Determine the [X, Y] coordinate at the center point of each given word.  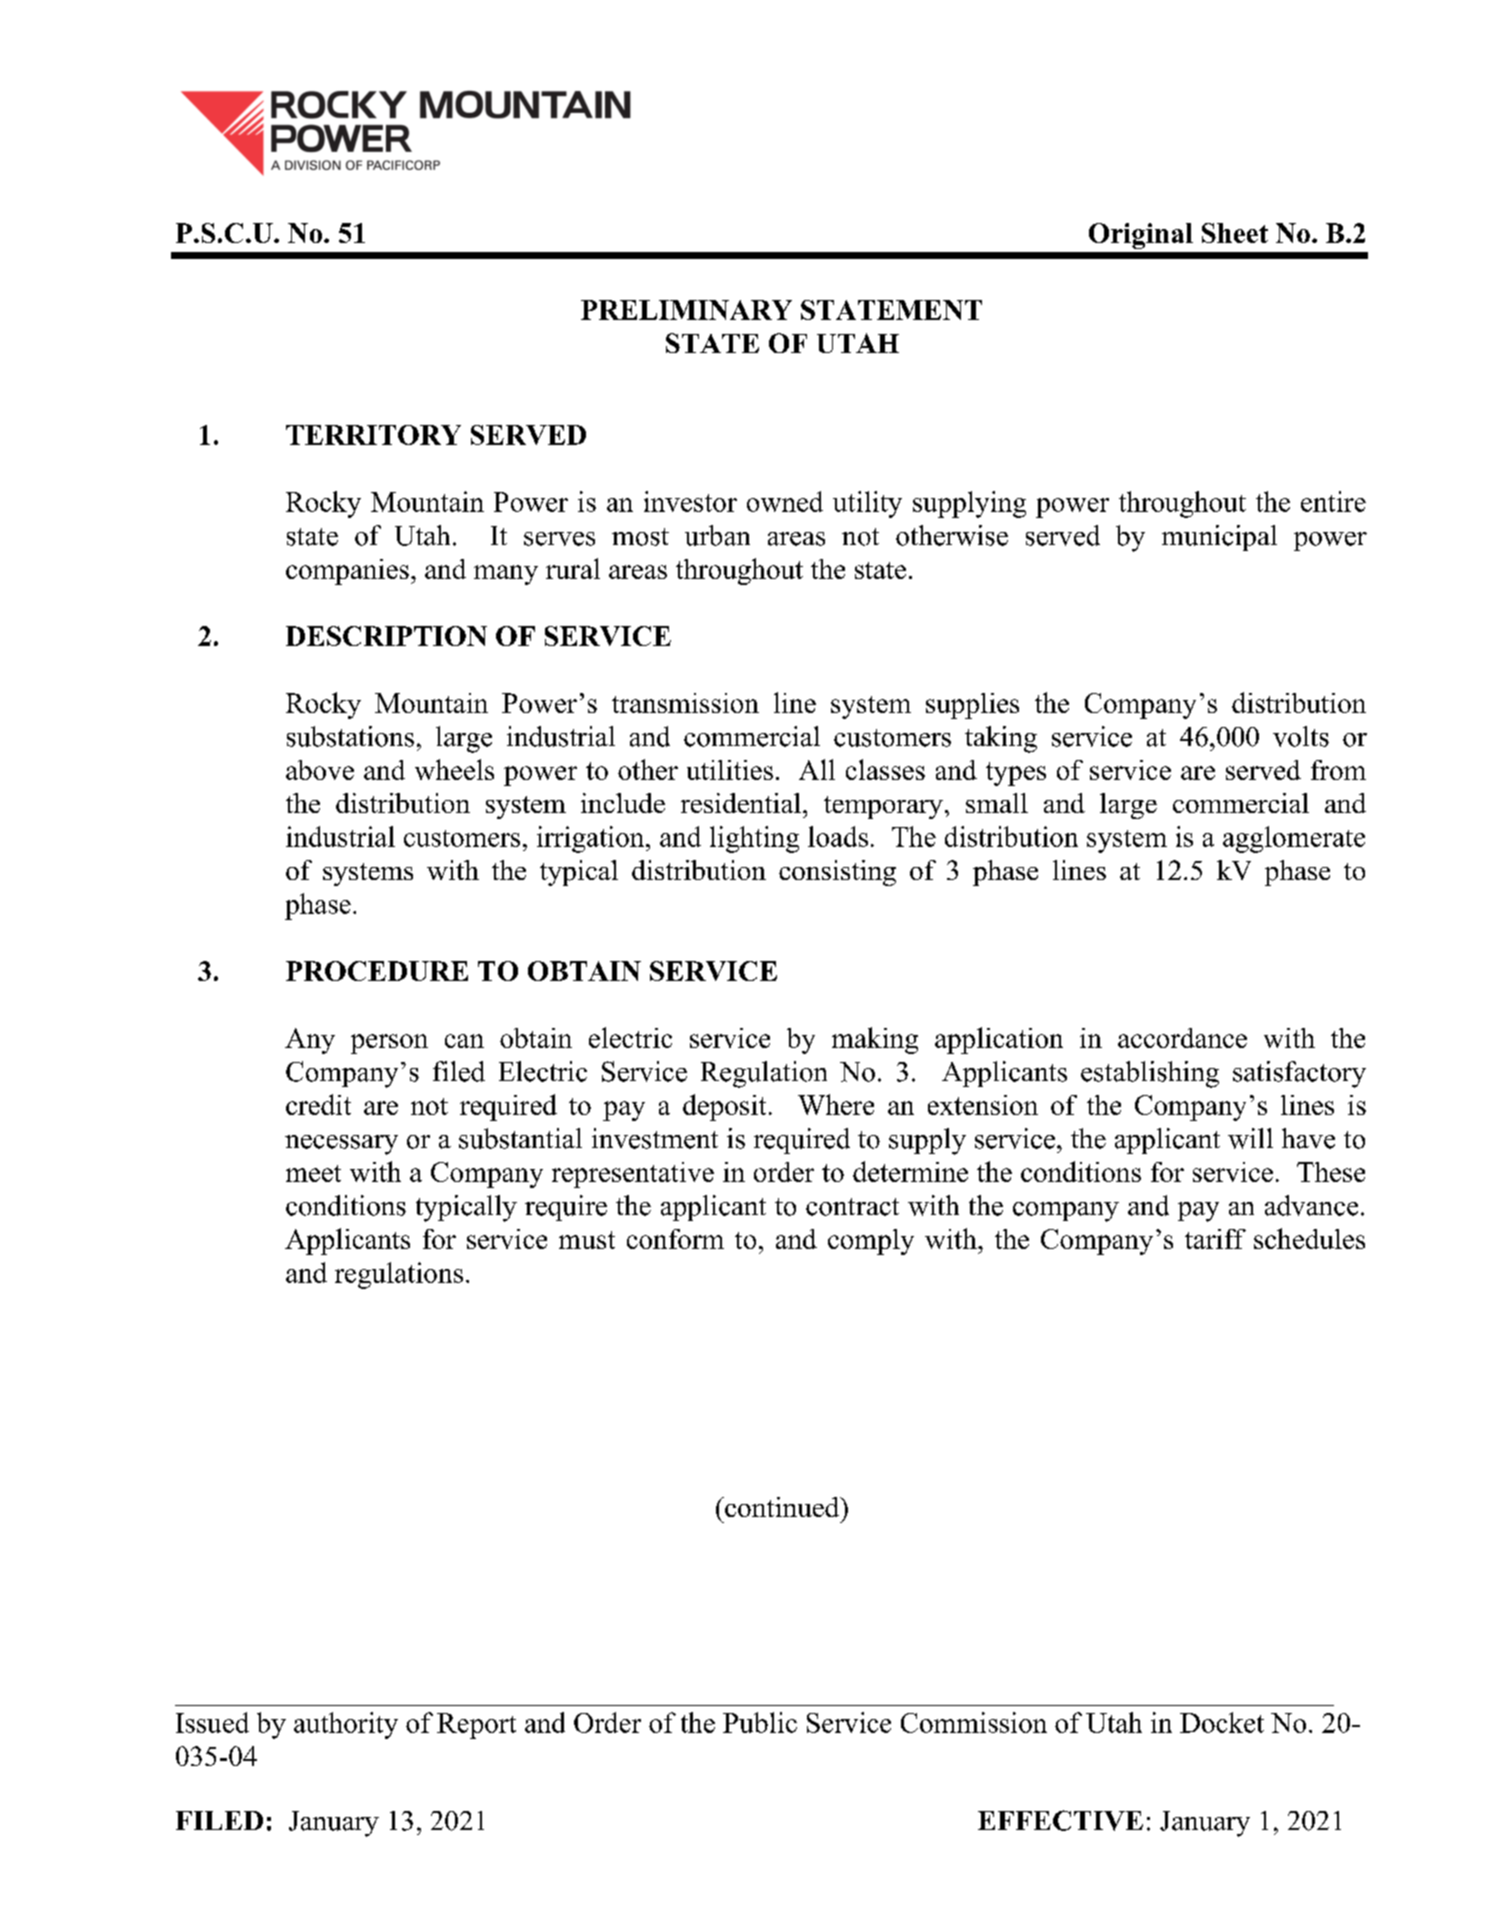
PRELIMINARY [686, 310]
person [389, 1044]
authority [346, 1725]
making [875, 1040]
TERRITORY [373, 435]
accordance [1182, 1038]
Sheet [1235, 233]
